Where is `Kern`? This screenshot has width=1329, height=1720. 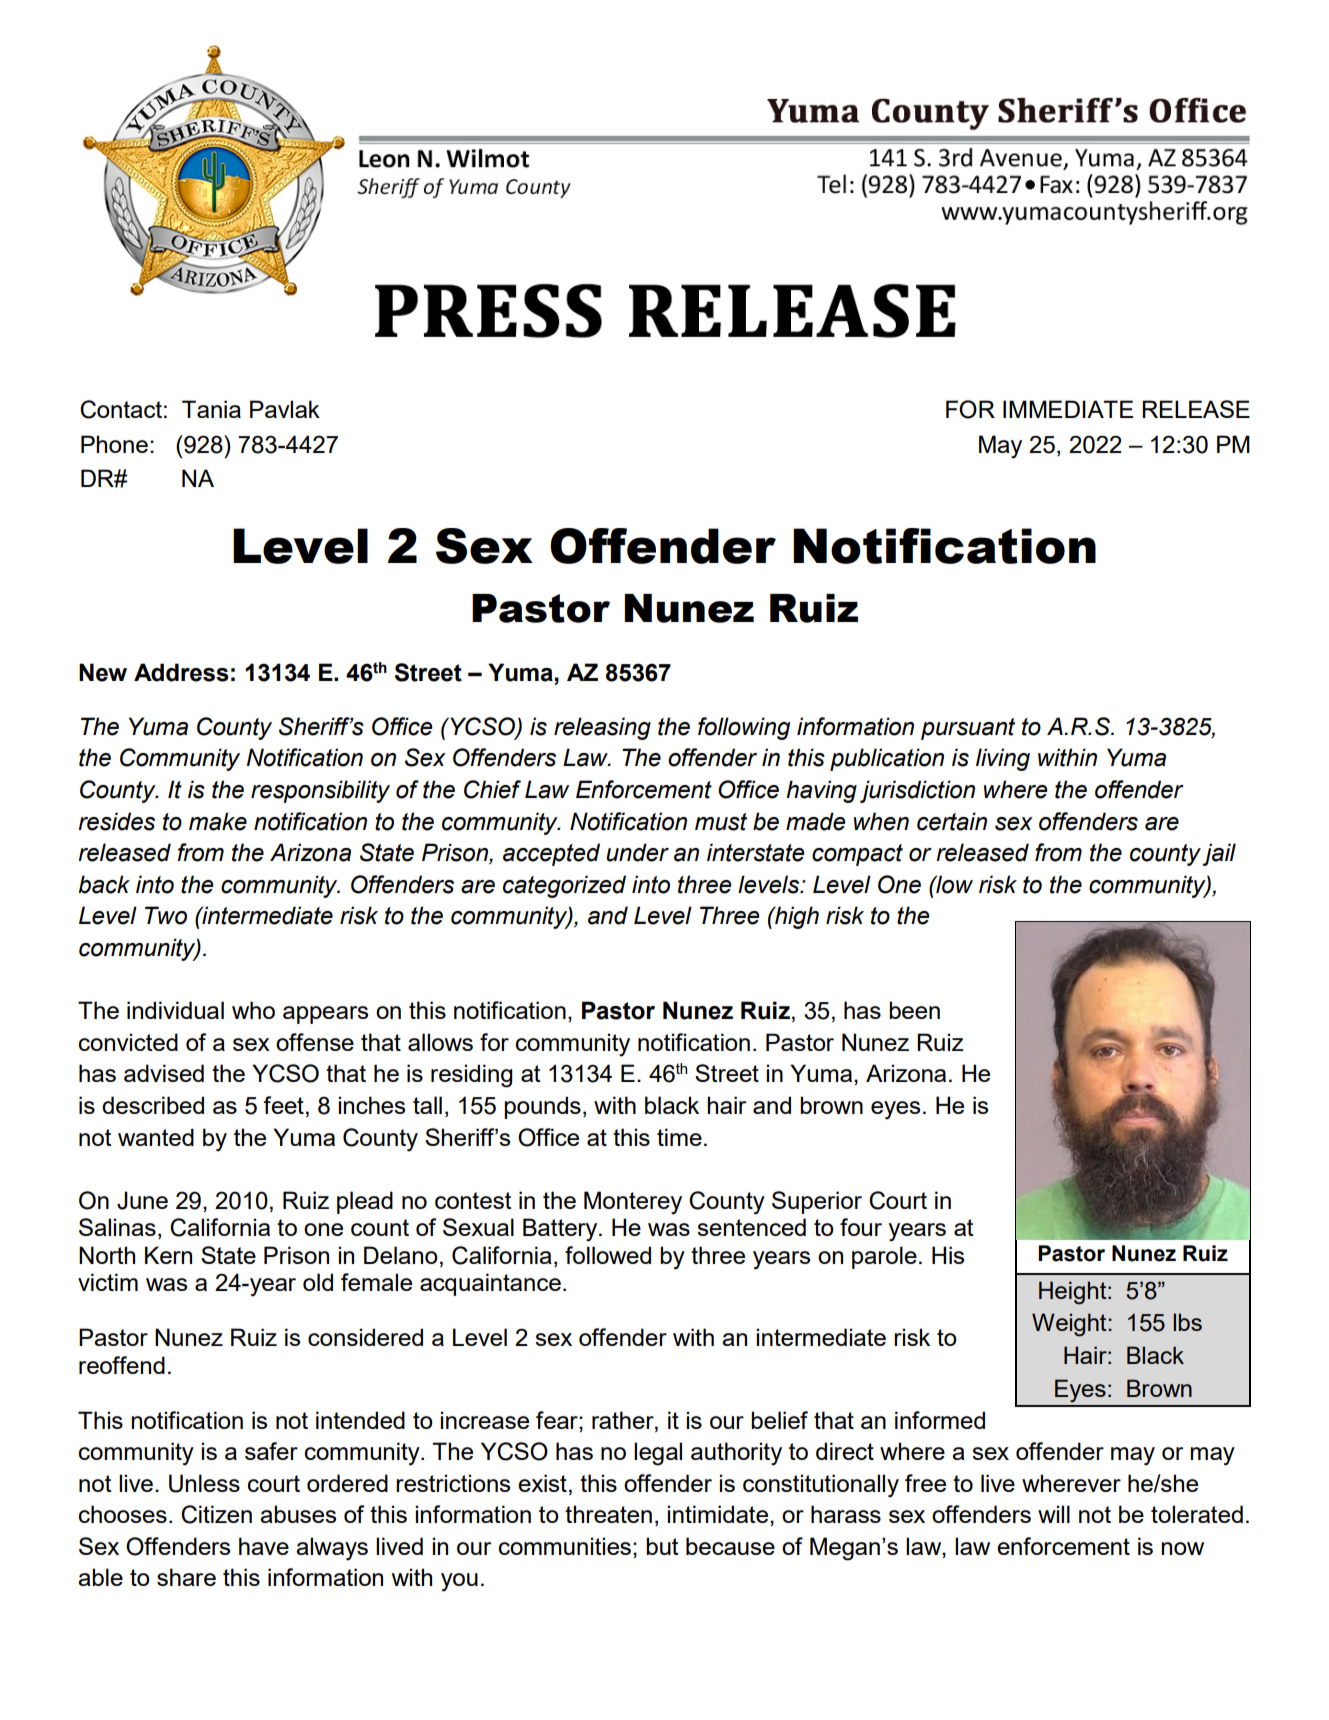 Kern is located at coordinates (168, 1255).
